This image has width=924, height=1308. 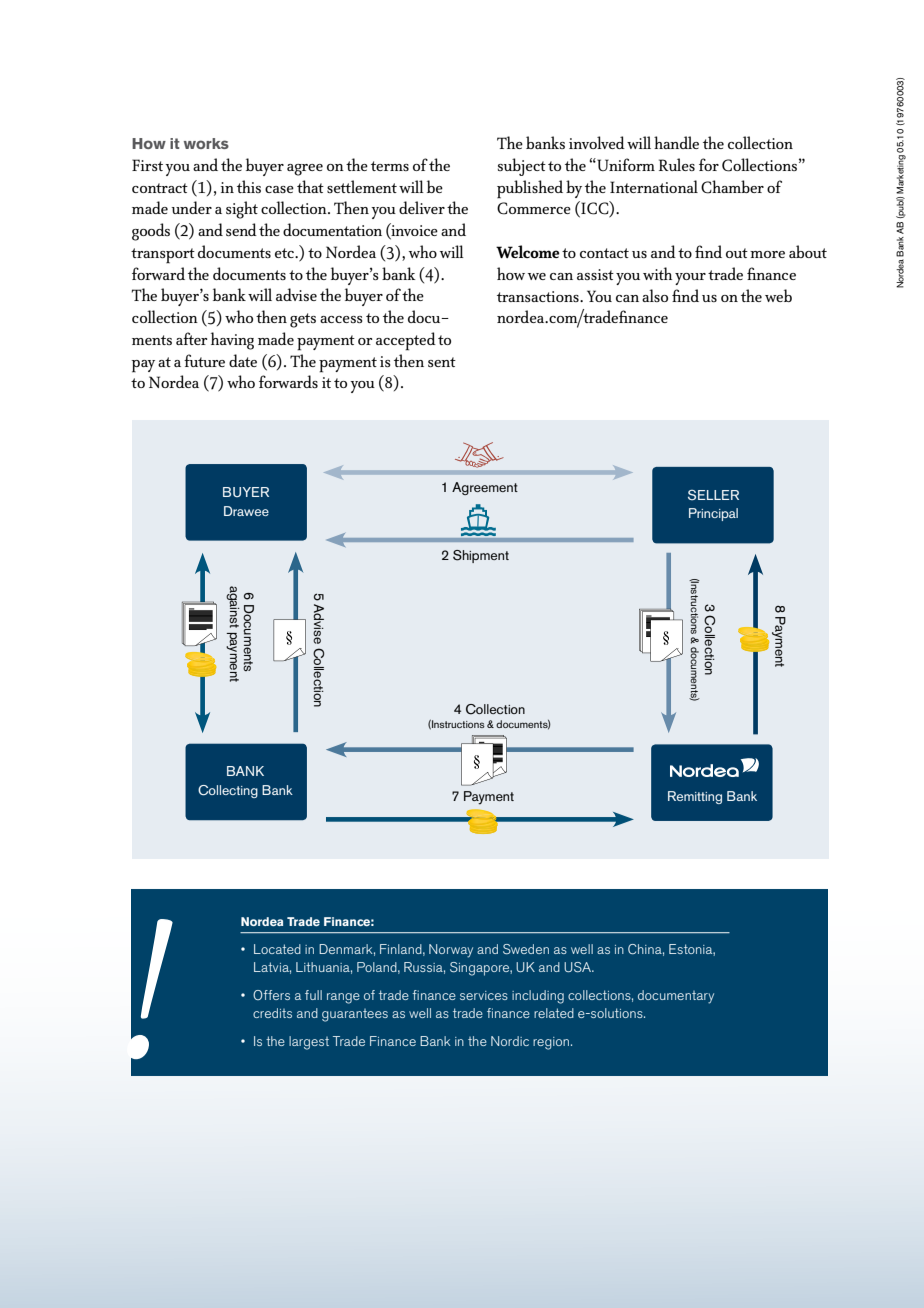 I want to click on having, so click(x=232, y=341).
